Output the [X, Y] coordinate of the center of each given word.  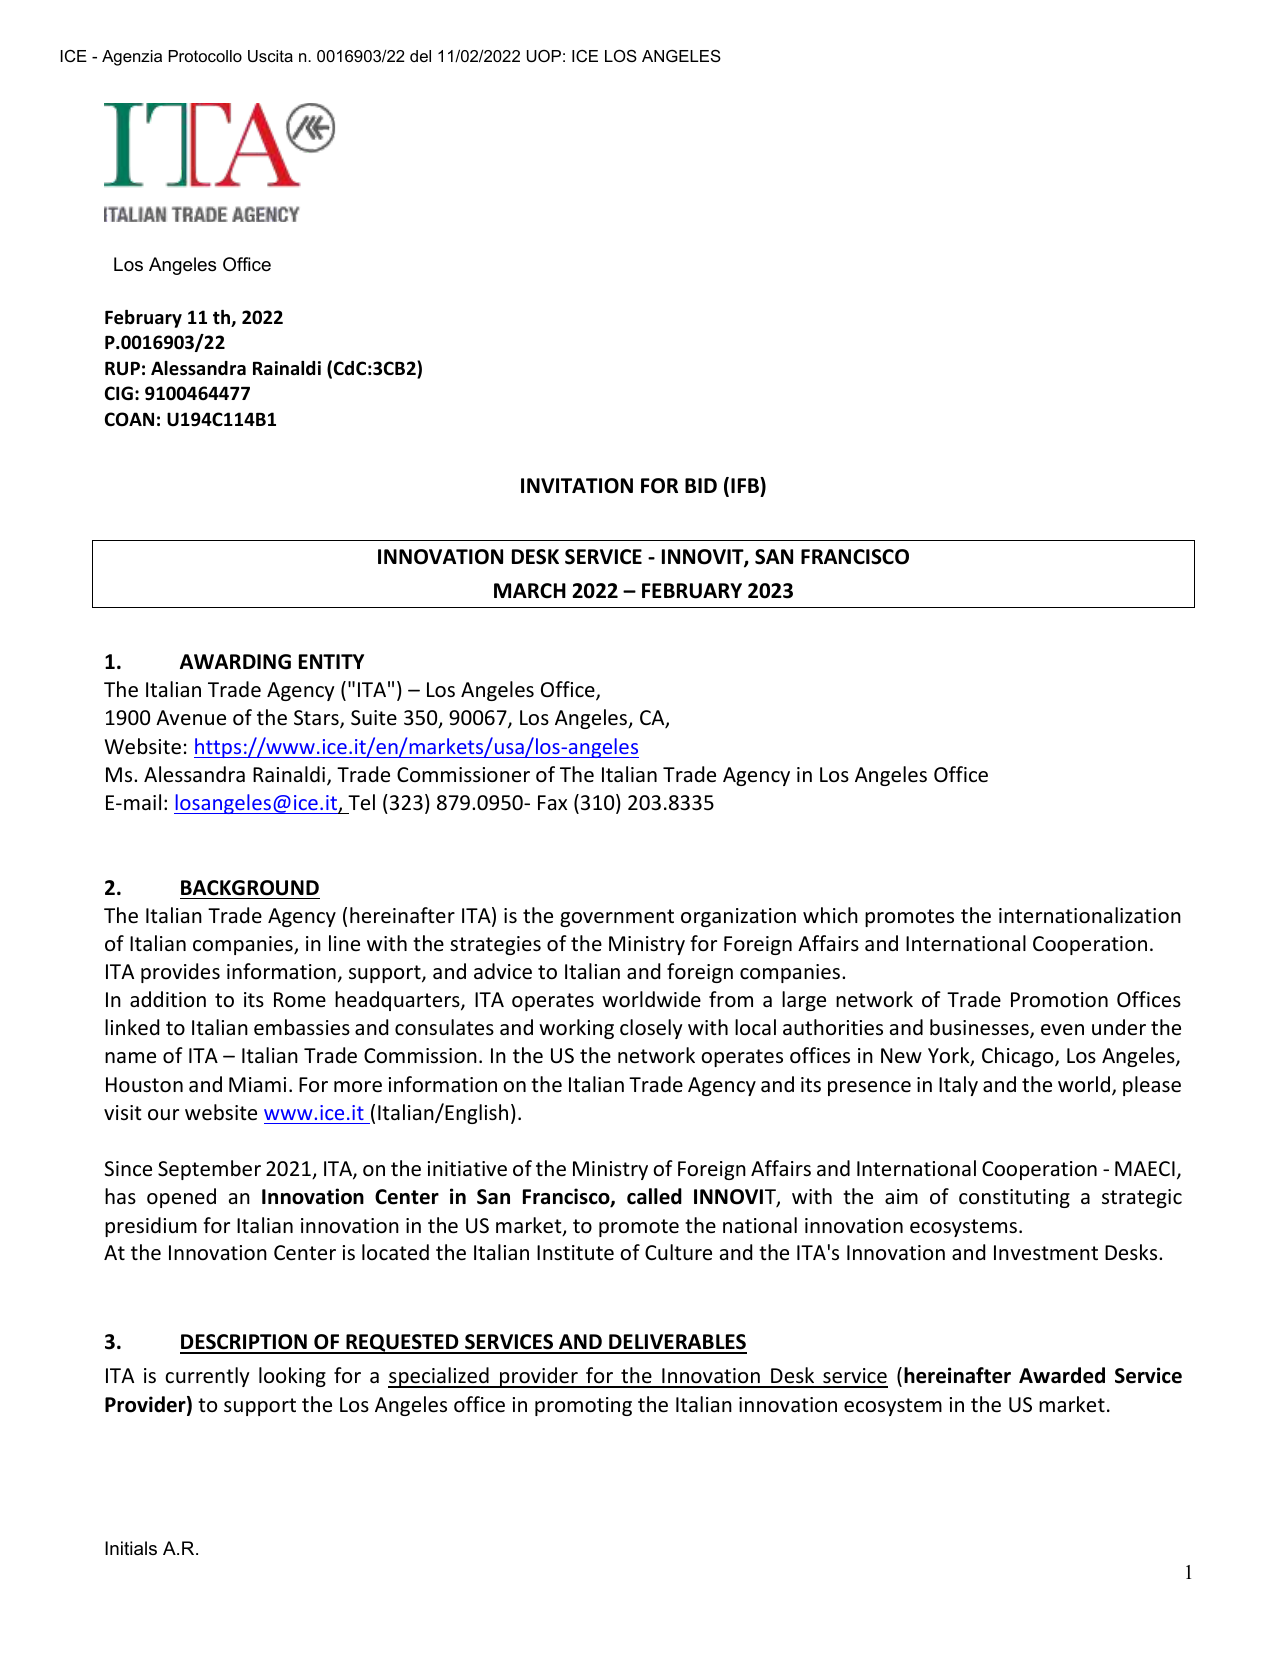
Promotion [1059, 1000]
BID [701, 485]
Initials [131, 1548]
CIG [119, 393]
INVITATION [577, 486]
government [617, 918]
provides [180, 973]
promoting [583, 1406]
